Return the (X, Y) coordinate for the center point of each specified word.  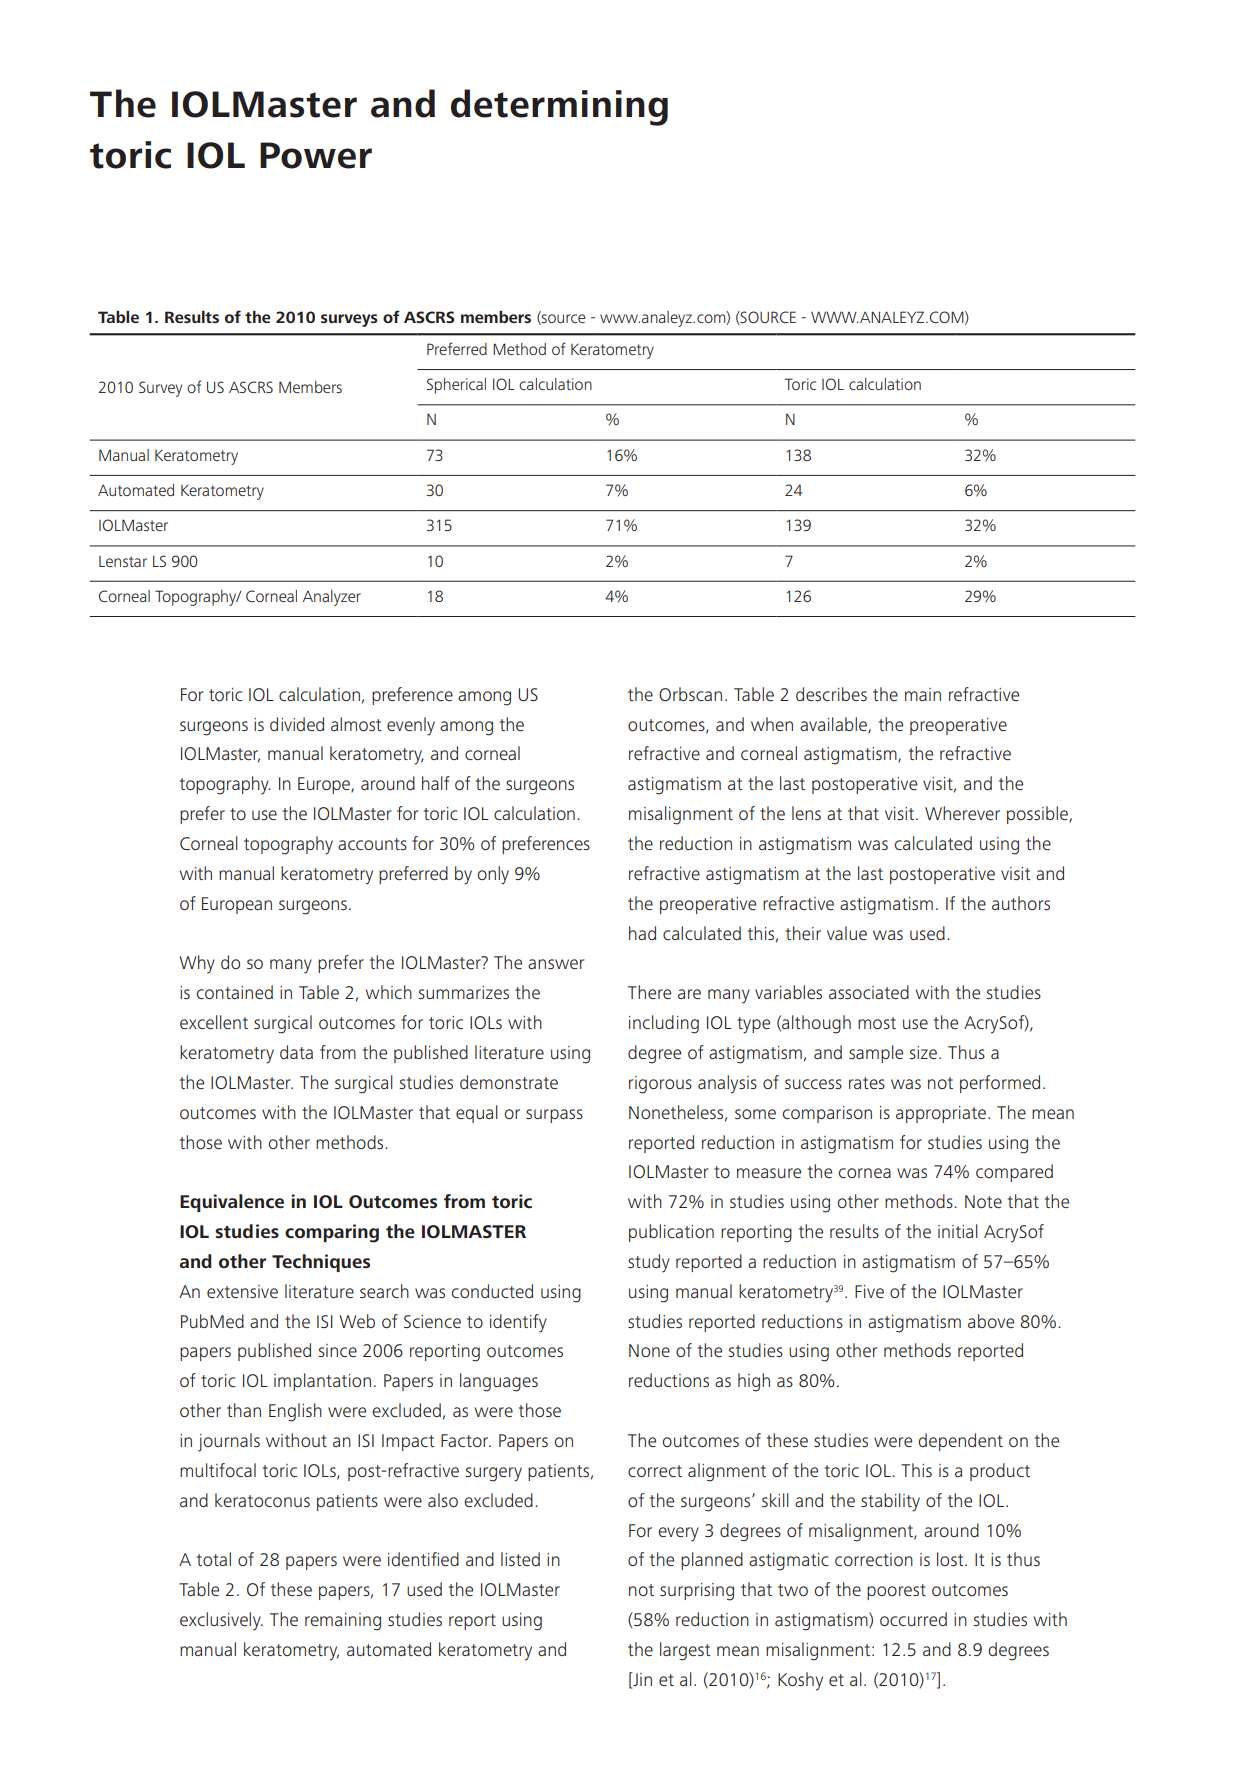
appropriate (941, 1114)
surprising (697, 1592)
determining (559, 107)
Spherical (456, 386)
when (772, 724)
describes (831, 694)
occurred (913, 1619)
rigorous (660, 1085)
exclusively (221, 1621)
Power (316, 155)
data (296, 1052)
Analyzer (332, 598)
